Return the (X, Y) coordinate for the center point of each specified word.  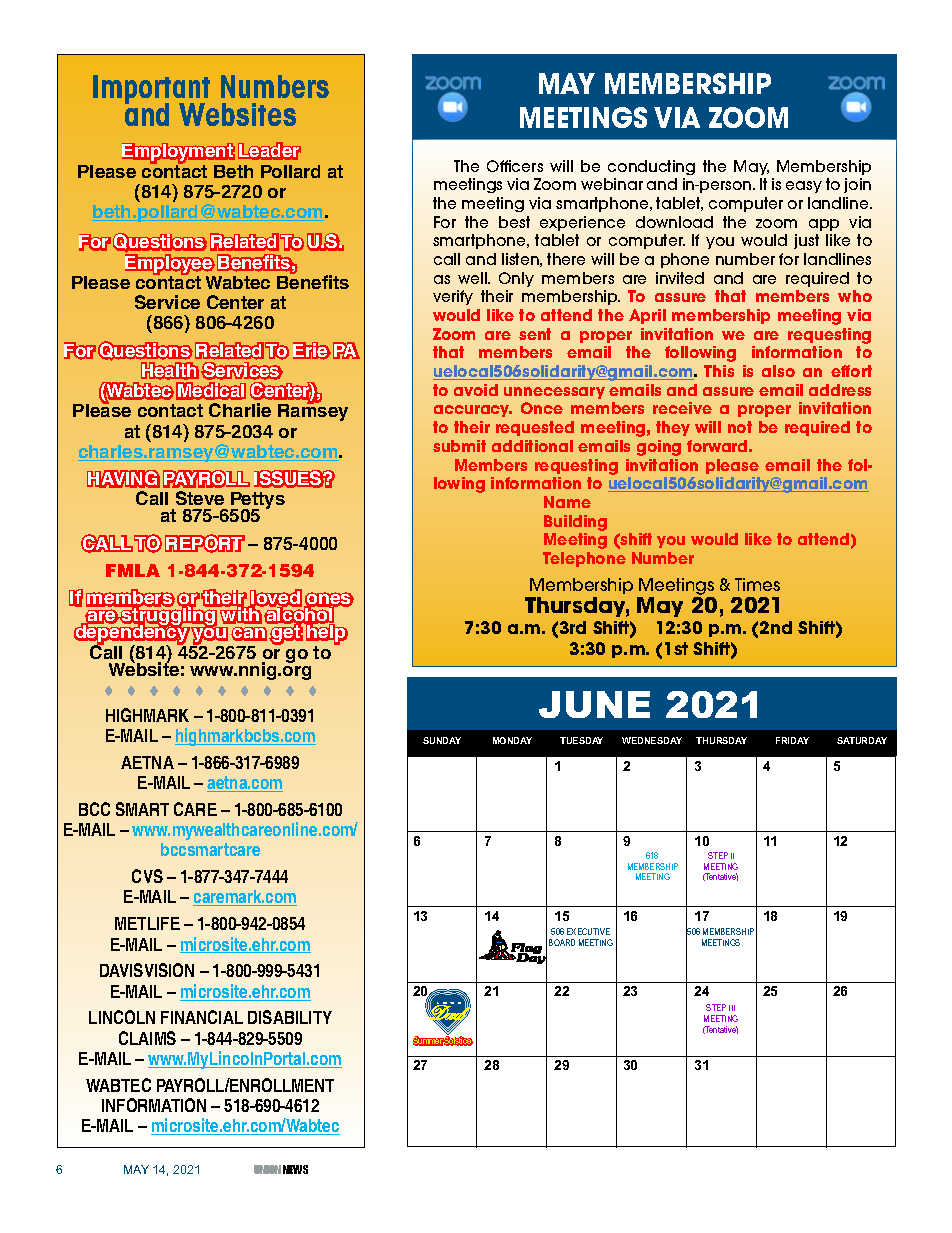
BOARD (562, 942)
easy (804, 187)
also (778, 371)
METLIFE (147, 923)
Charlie (240, 410)
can (249, 634)
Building (575, 523)
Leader (269, 151)
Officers (515, 166)
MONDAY (512, 740)
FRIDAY (792, 740)
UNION (267, 1169)
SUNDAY (442, 740)
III (732, 1008)
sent (535, 334)
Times (757, 584)
